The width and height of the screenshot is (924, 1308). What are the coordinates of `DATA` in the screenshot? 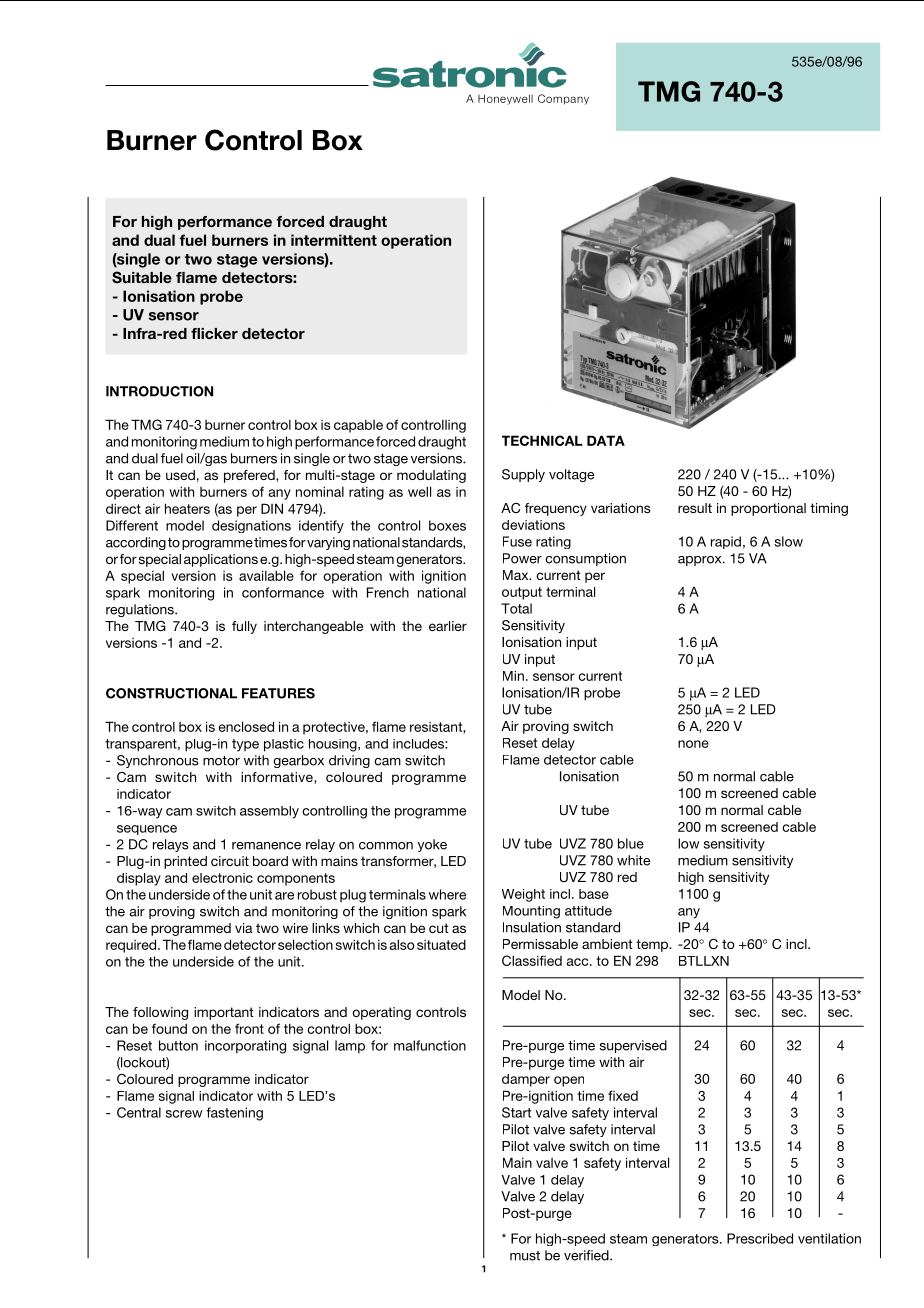 It's located at (606, 440).
